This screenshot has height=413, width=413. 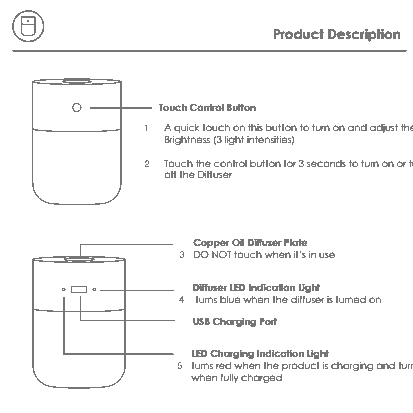 I want to click on Oil, so click(x=238, y=242).
